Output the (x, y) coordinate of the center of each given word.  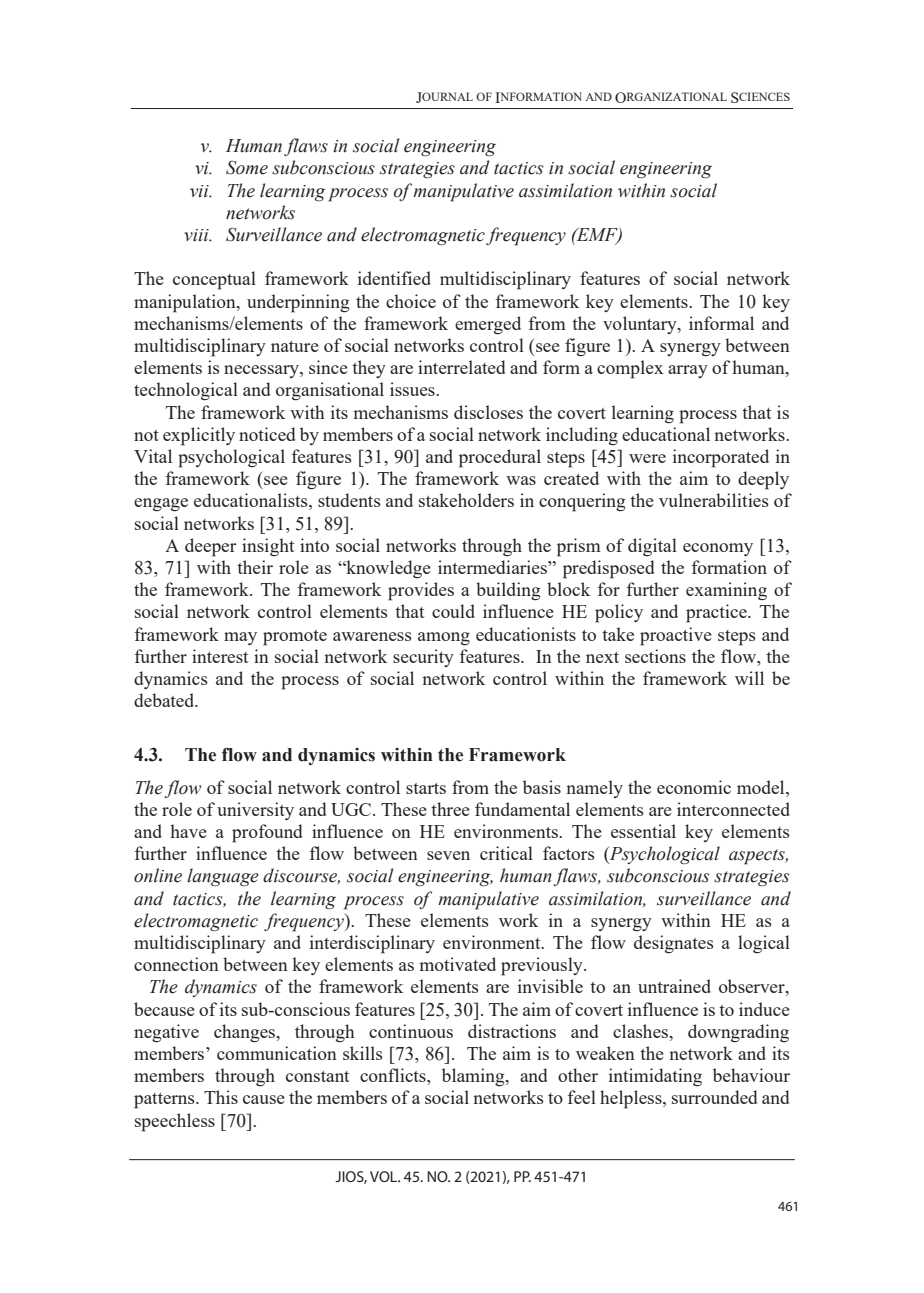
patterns (165, 1101)
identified (394, 278)
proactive (676, 636)
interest (220, 656)
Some (247, 167)
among (444, 639)
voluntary (641, 325)
